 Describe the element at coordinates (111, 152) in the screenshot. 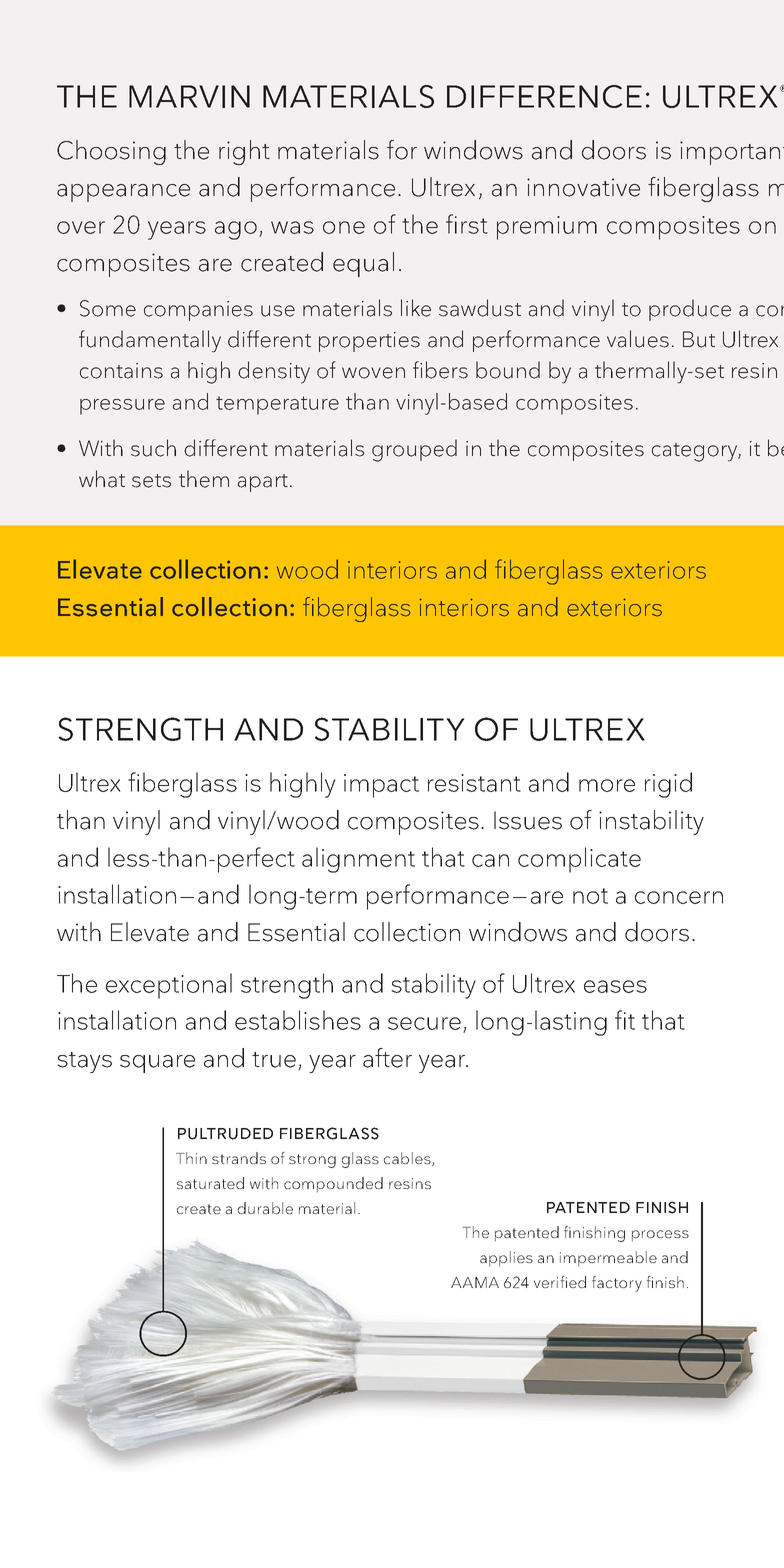

I see `Choosing` at that location.
